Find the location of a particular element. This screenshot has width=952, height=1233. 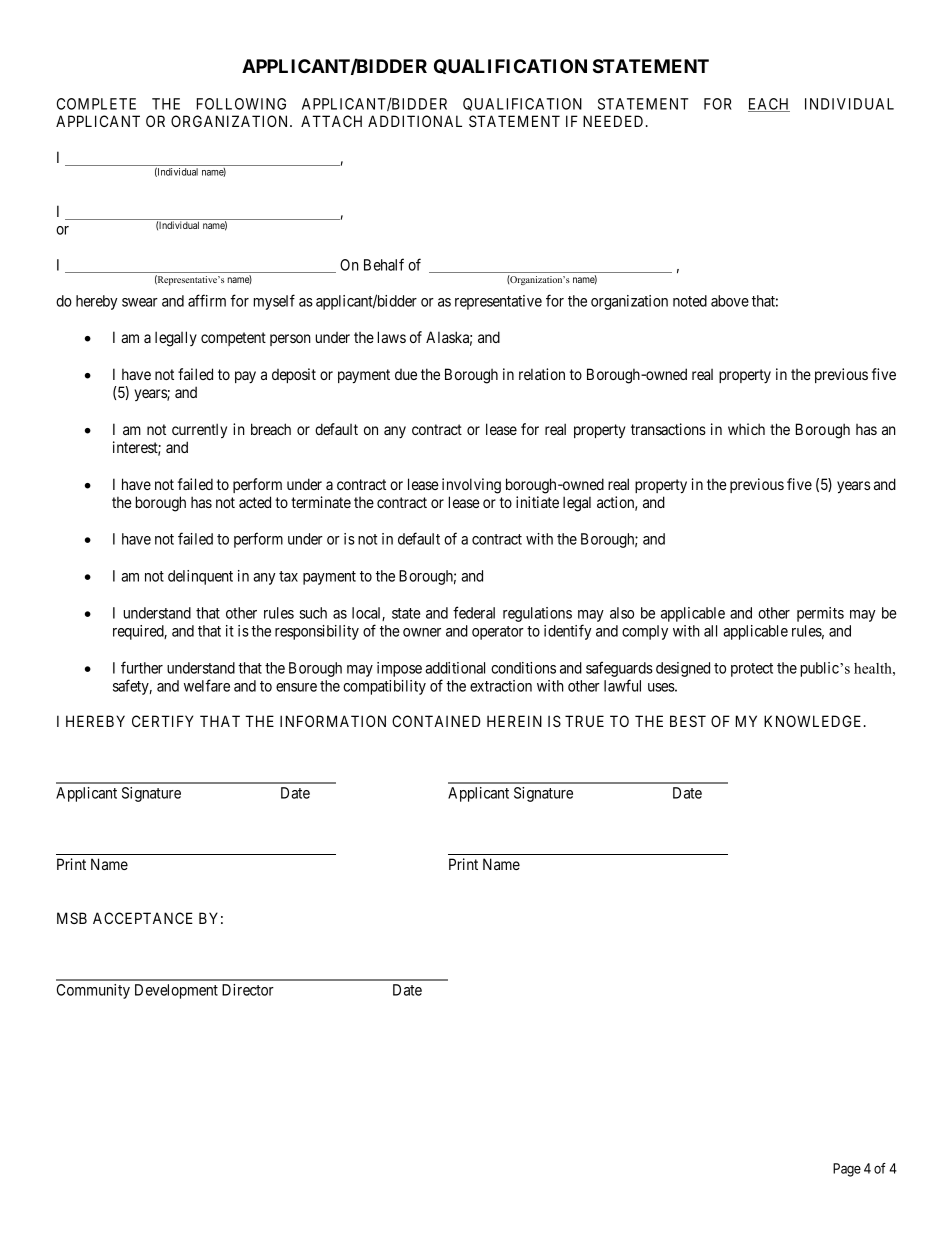

Director is located at coordinates (248, 990).
